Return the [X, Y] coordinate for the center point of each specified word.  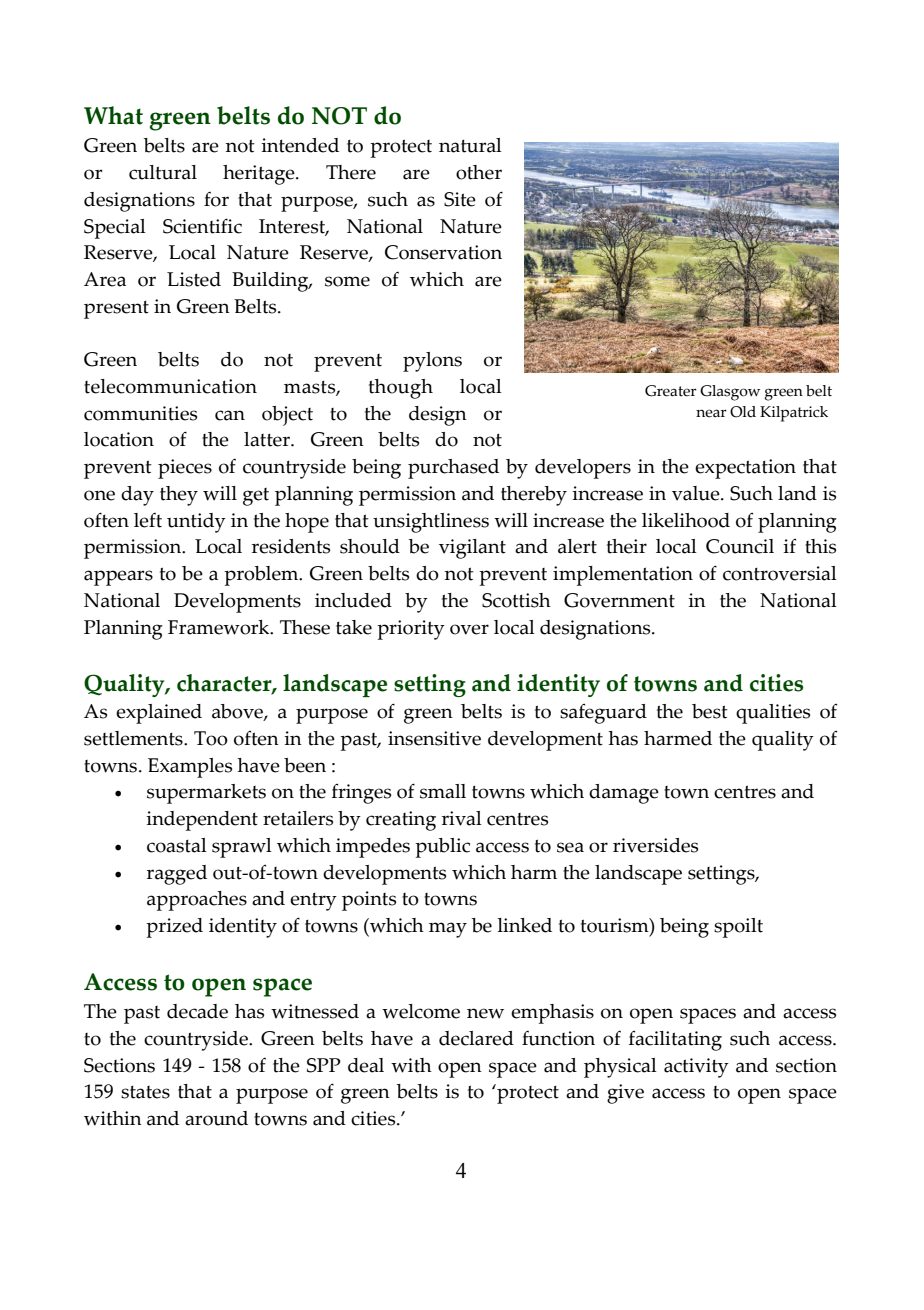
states [145, 1092]
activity [696, 1068]
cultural [163, 172]
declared [476, 1038]
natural [470, 145]
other [479, 172]
